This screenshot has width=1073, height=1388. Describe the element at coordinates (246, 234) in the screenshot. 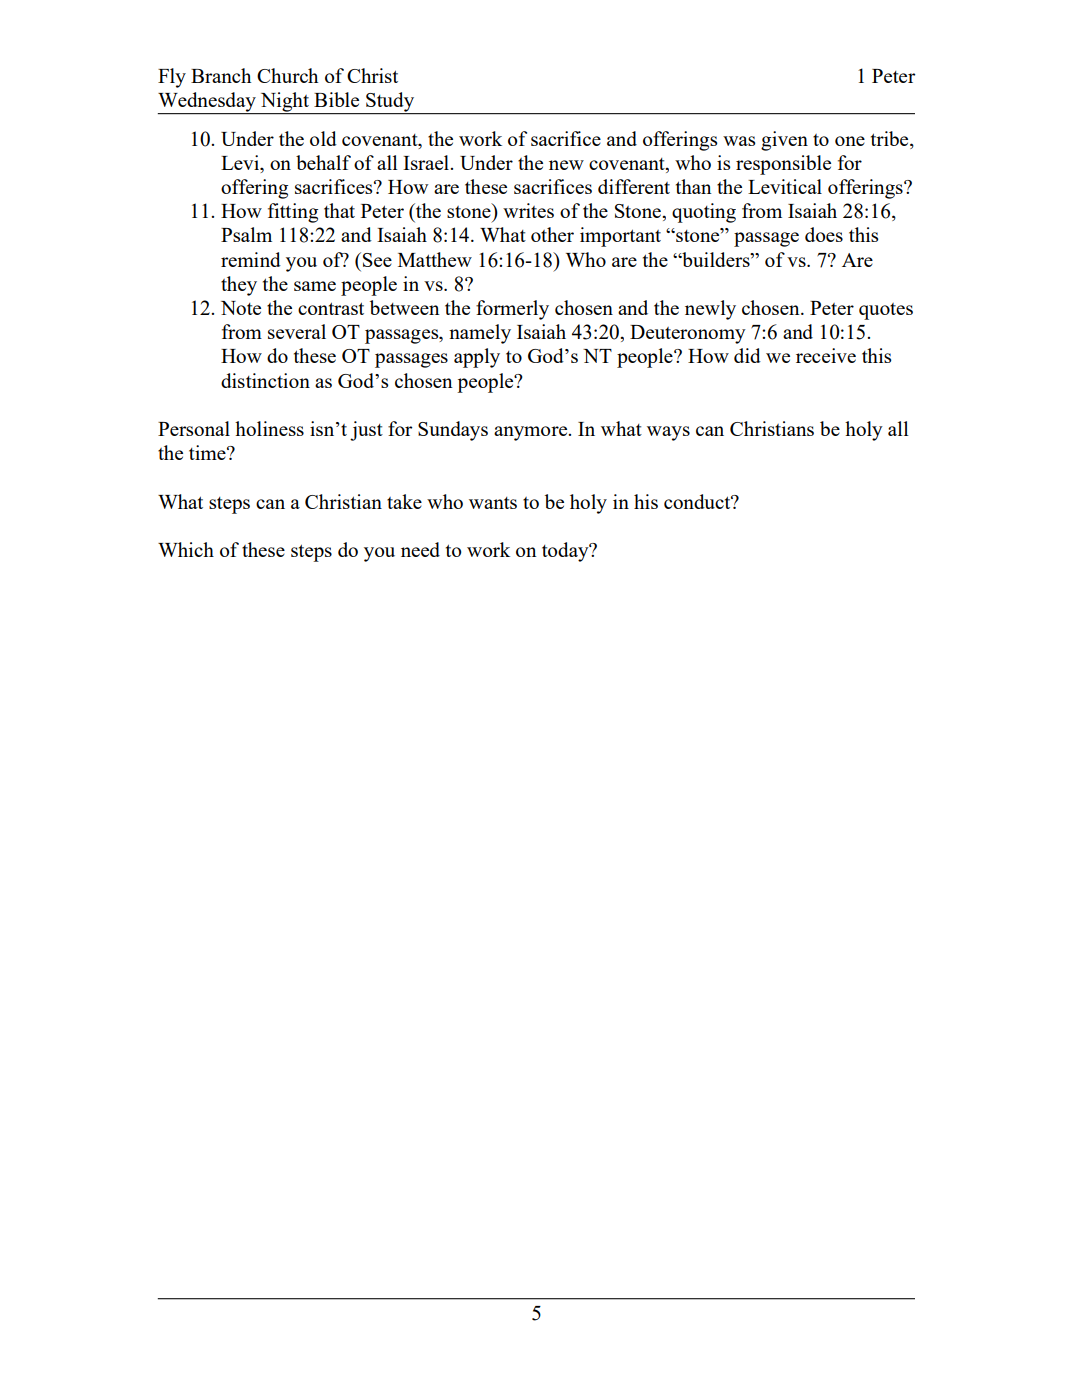

I see `Psalm` at that location.
